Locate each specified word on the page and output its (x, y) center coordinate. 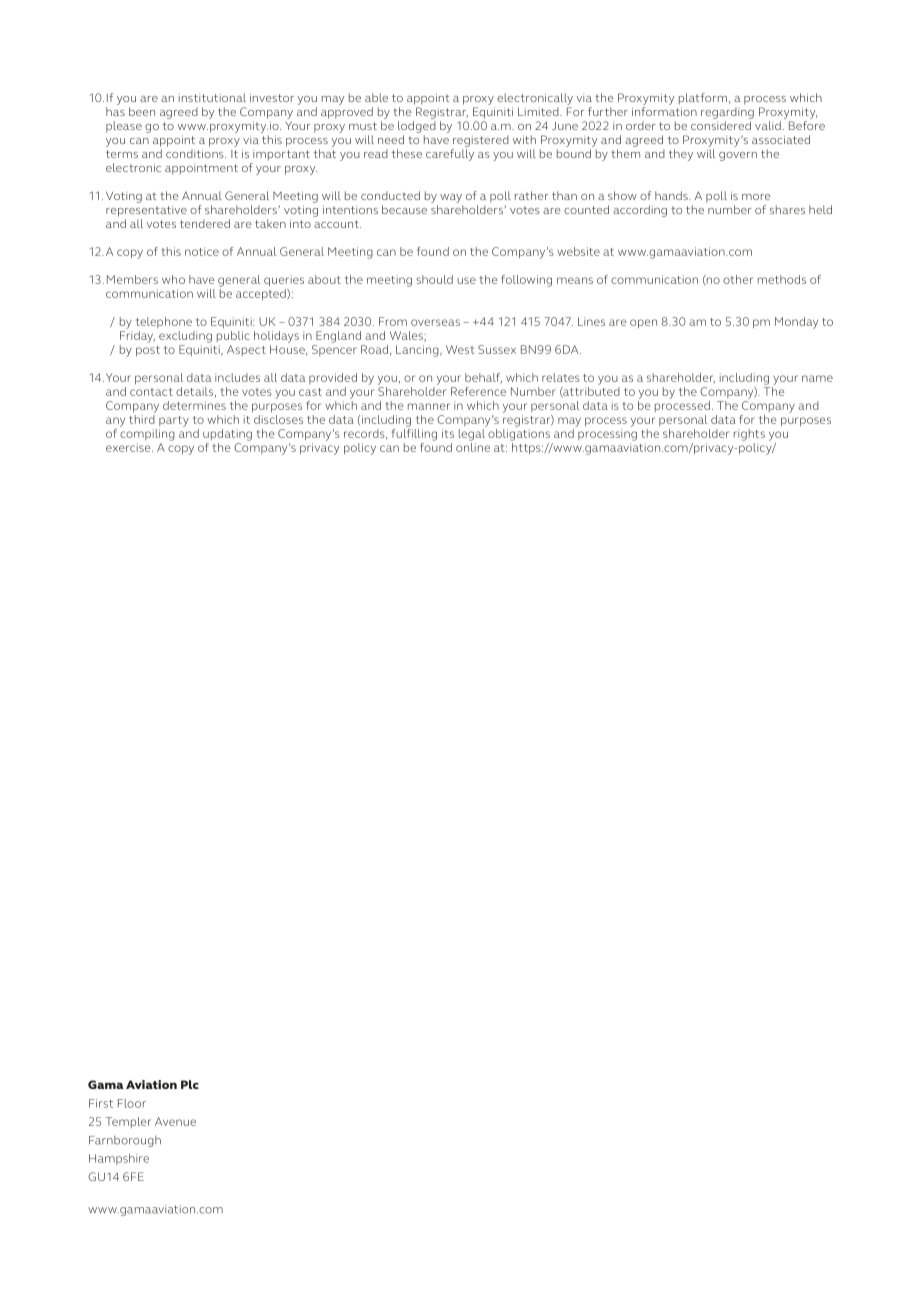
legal (473, 433)
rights (749, 435)
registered (481, 141)
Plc (190, 1084)
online (473, 446)
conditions (196, 153)
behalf (483, 378)
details (196, 392)
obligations (518, 433)
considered (721, 125)
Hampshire (119, 1159)
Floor (132, 1103)
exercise (129, 447)
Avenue (175, 1121)
